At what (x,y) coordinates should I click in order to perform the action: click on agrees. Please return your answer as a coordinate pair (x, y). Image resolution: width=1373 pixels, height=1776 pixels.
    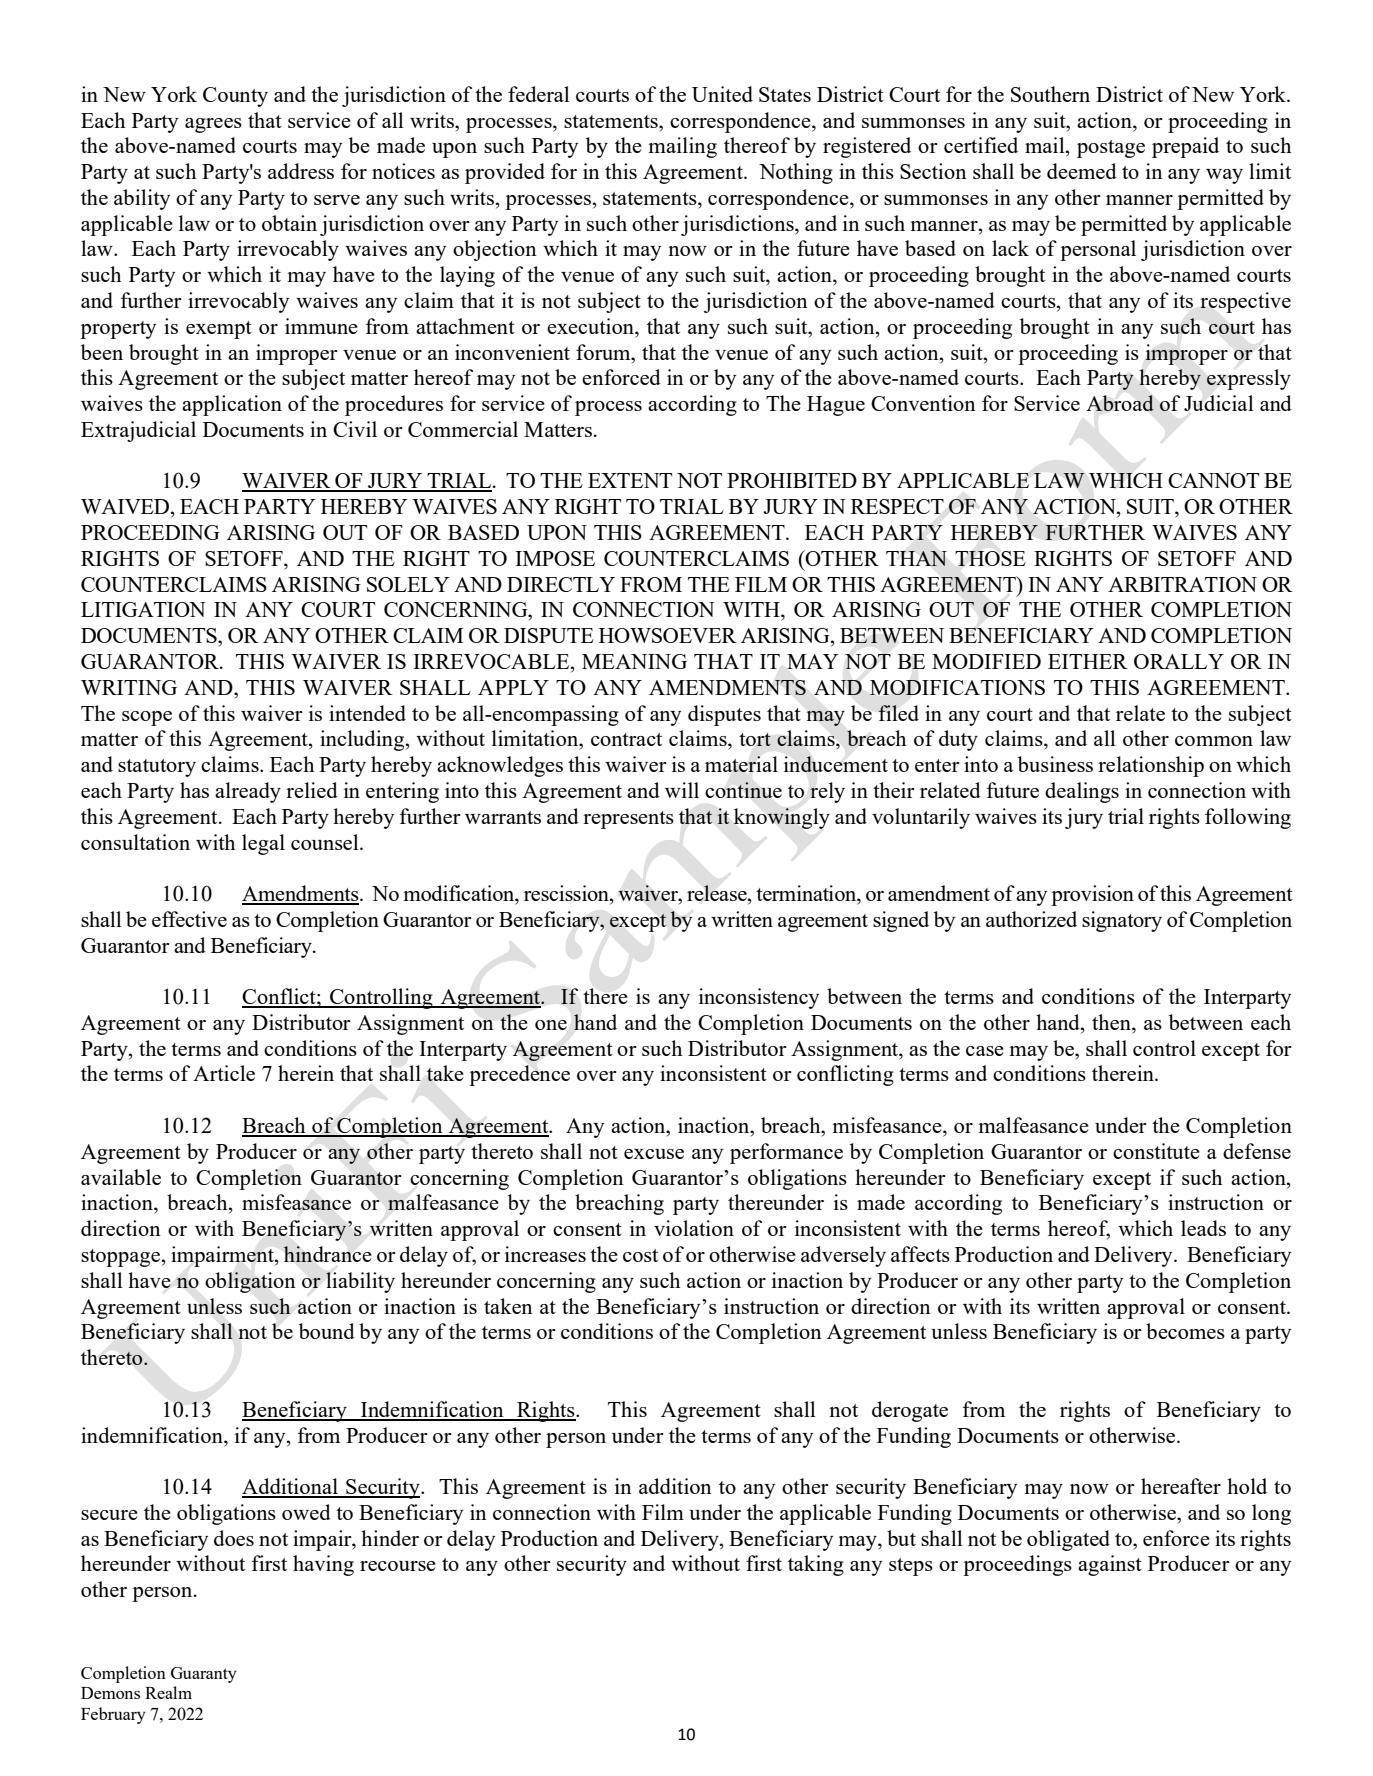
    Looking at the image, I should click on (213, 125).
